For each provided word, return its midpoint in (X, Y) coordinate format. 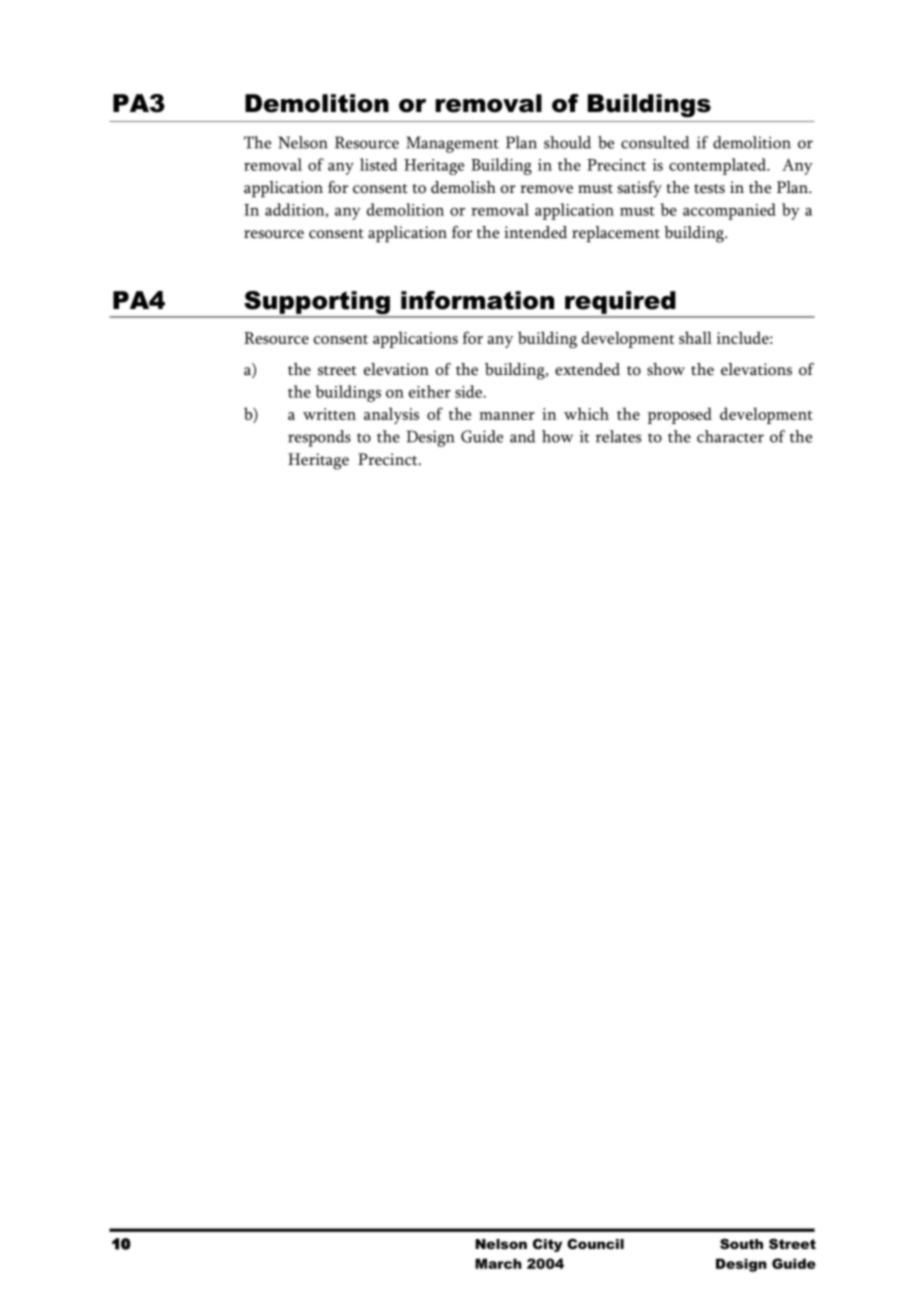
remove (546, 189)
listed (379, 164)
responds (319, 438)
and (522, 436)
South (741, 1244)
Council (595, 1244)
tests (709, 189)
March (498, 1263)
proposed (680, 415)
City (547, 1245)
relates (618, 436)
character (730, 436)
